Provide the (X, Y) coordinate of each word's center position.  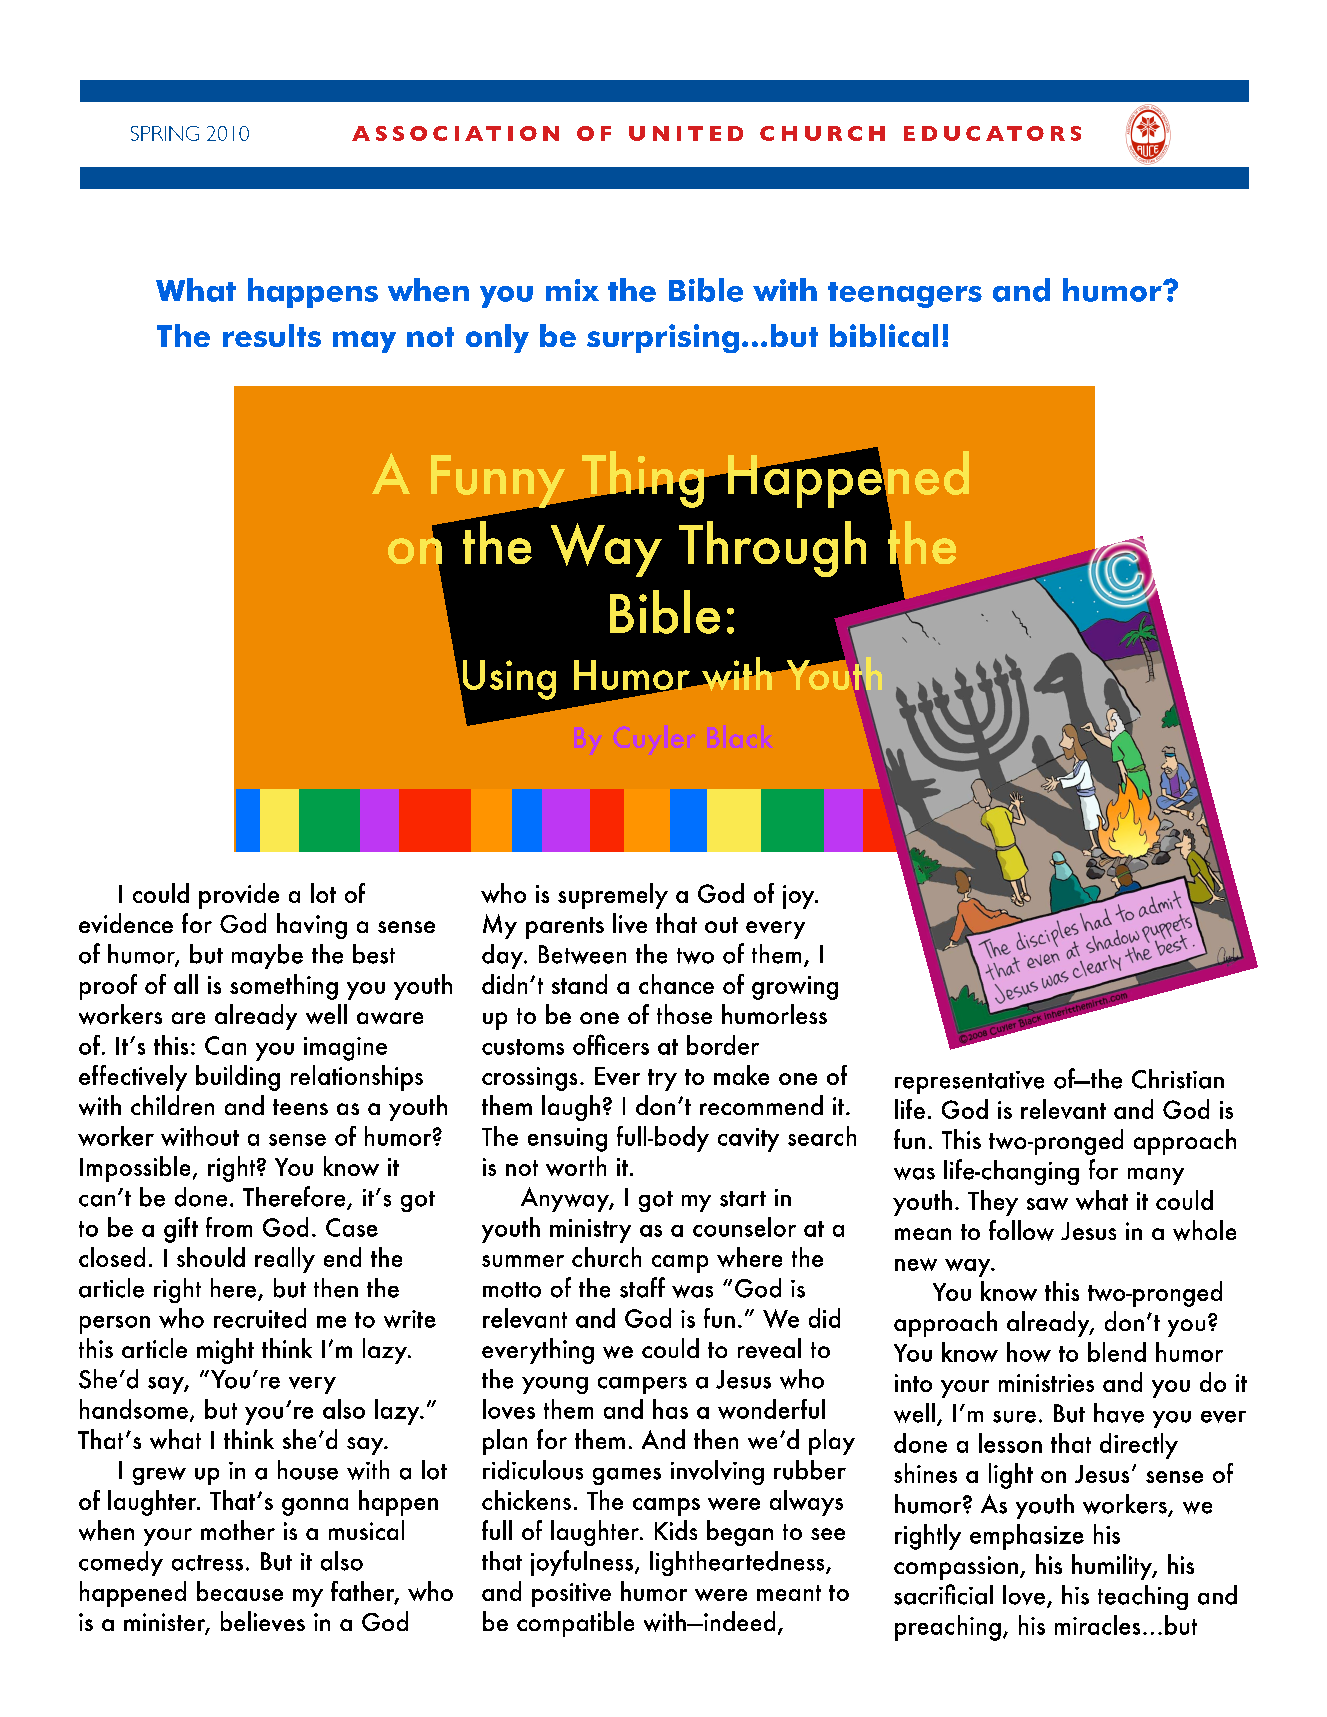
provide (239, 896)
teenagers (905, 295)
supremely (613, 896)
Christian (1178, 1079)
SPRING (165, 133)
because (240, 1591)
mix (572, 290)
